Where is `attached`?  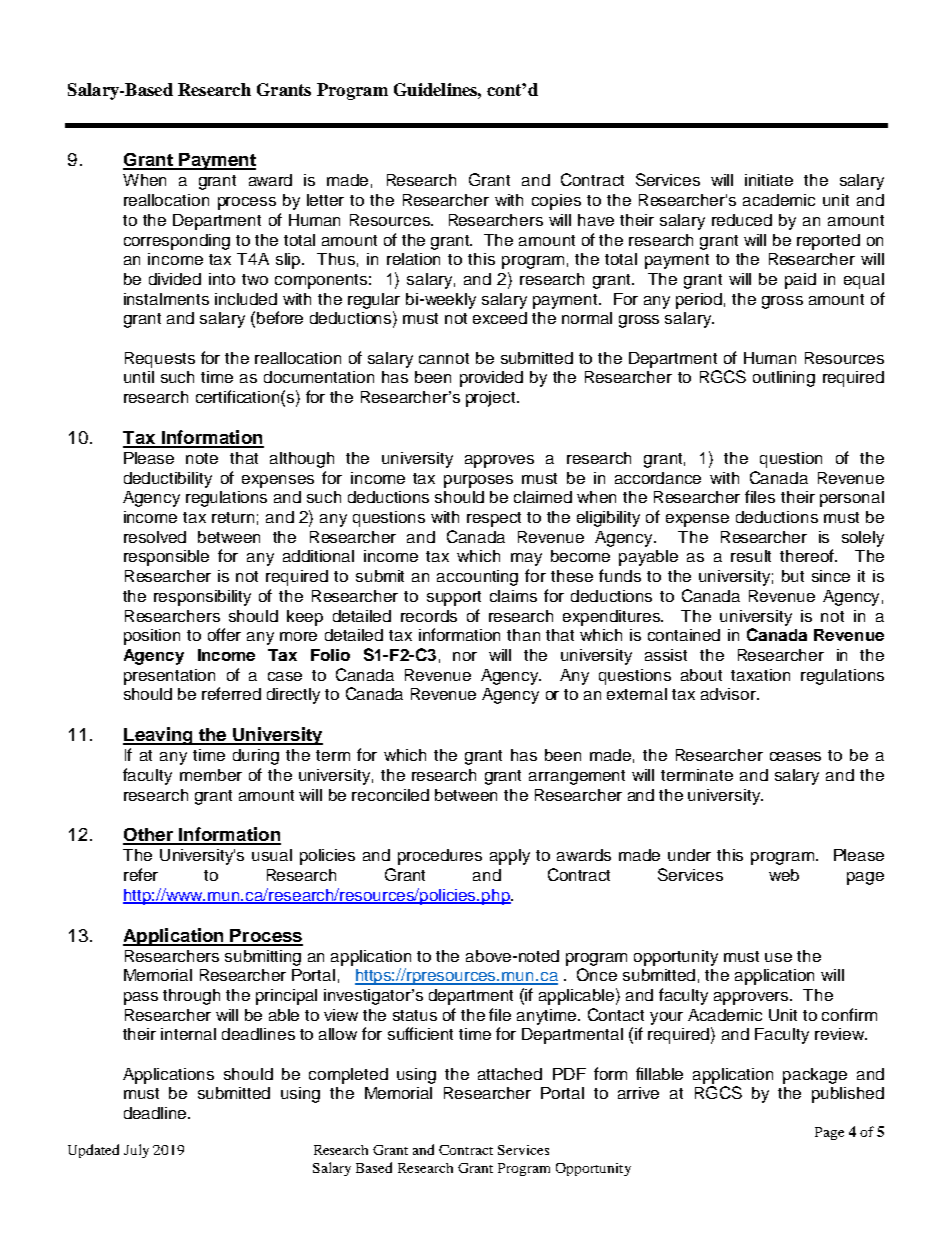
attached is located at coordinates (510, 1074).
